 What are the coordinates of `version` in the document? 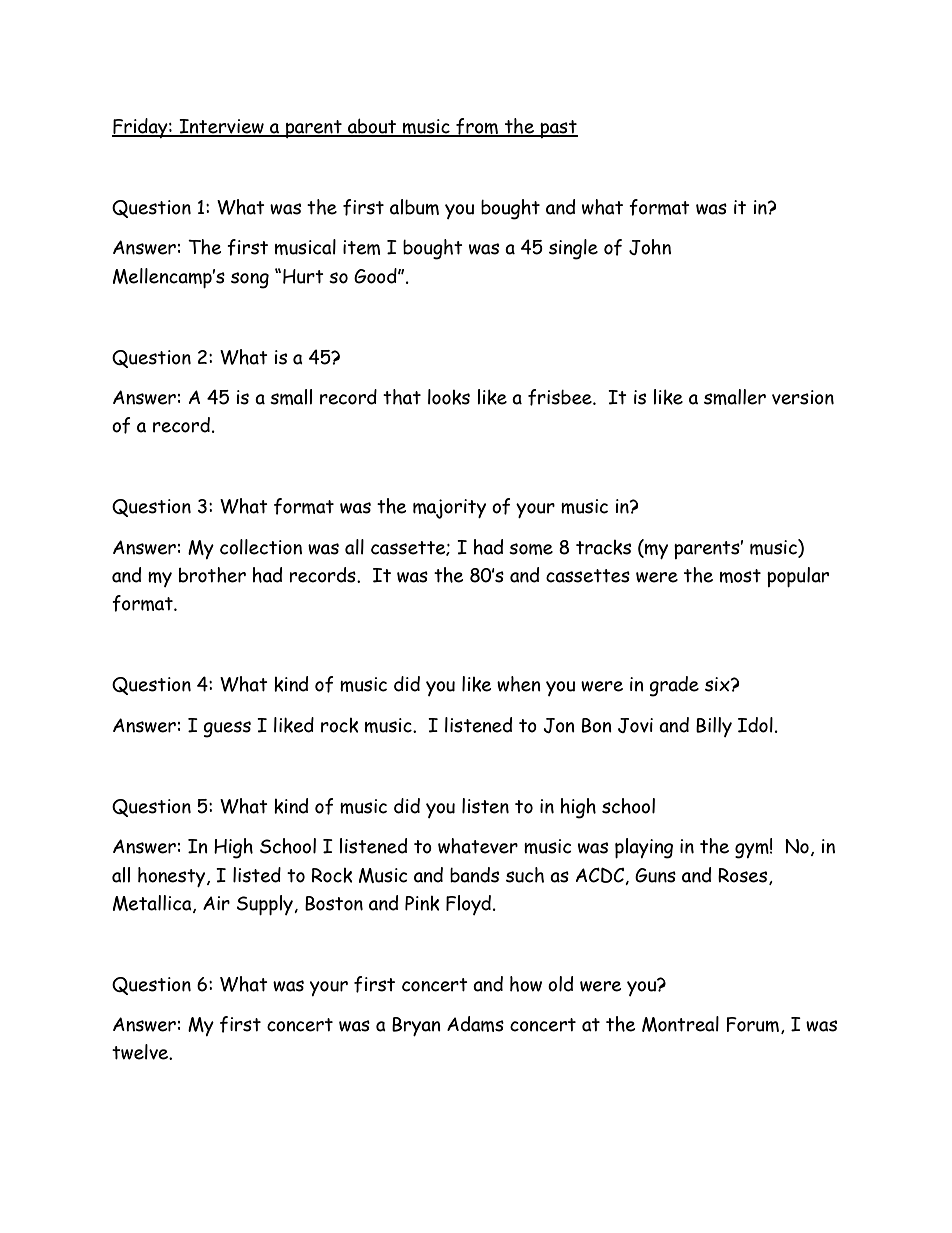 It's located at (803, 397).
